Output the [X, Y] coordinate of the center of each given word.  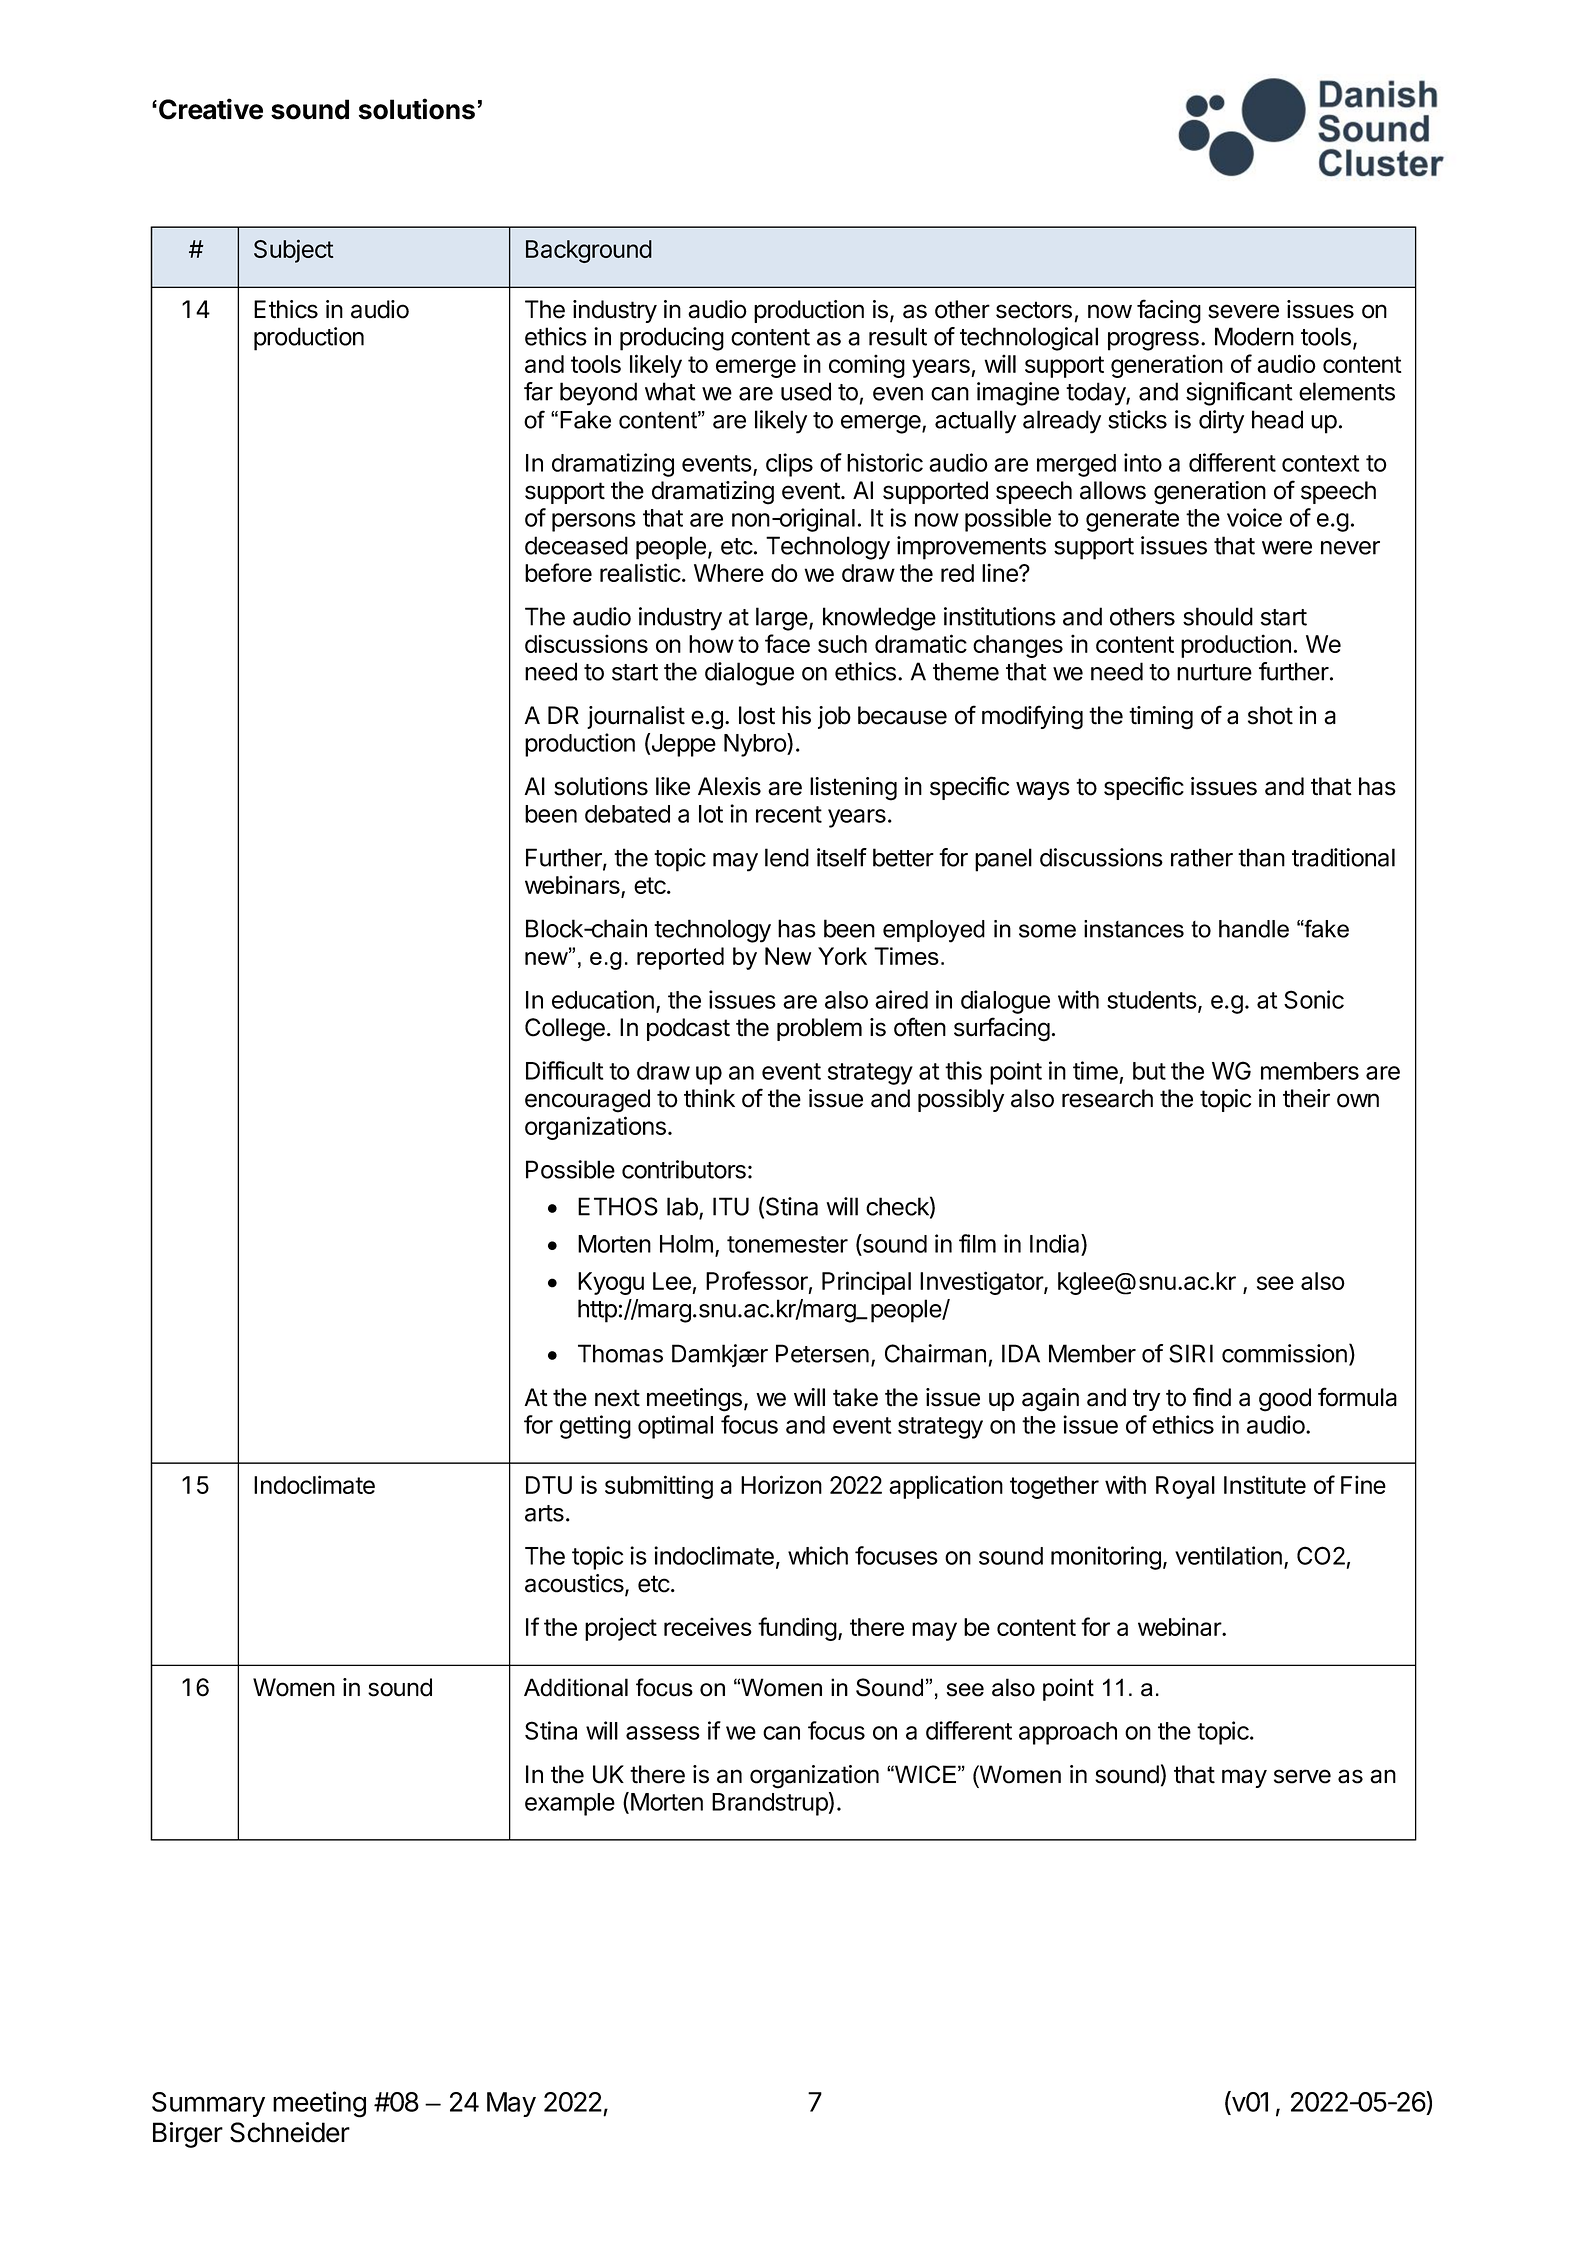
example [570, 1804]
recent [789, 814]
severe [1243, 311]
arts [544, 1513]
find [1212, 1397]
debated [627, 814]
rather [1202, 857]
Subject [293, 251]
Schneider [290, 2132]
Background [589, 251]
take [855, 1397]
